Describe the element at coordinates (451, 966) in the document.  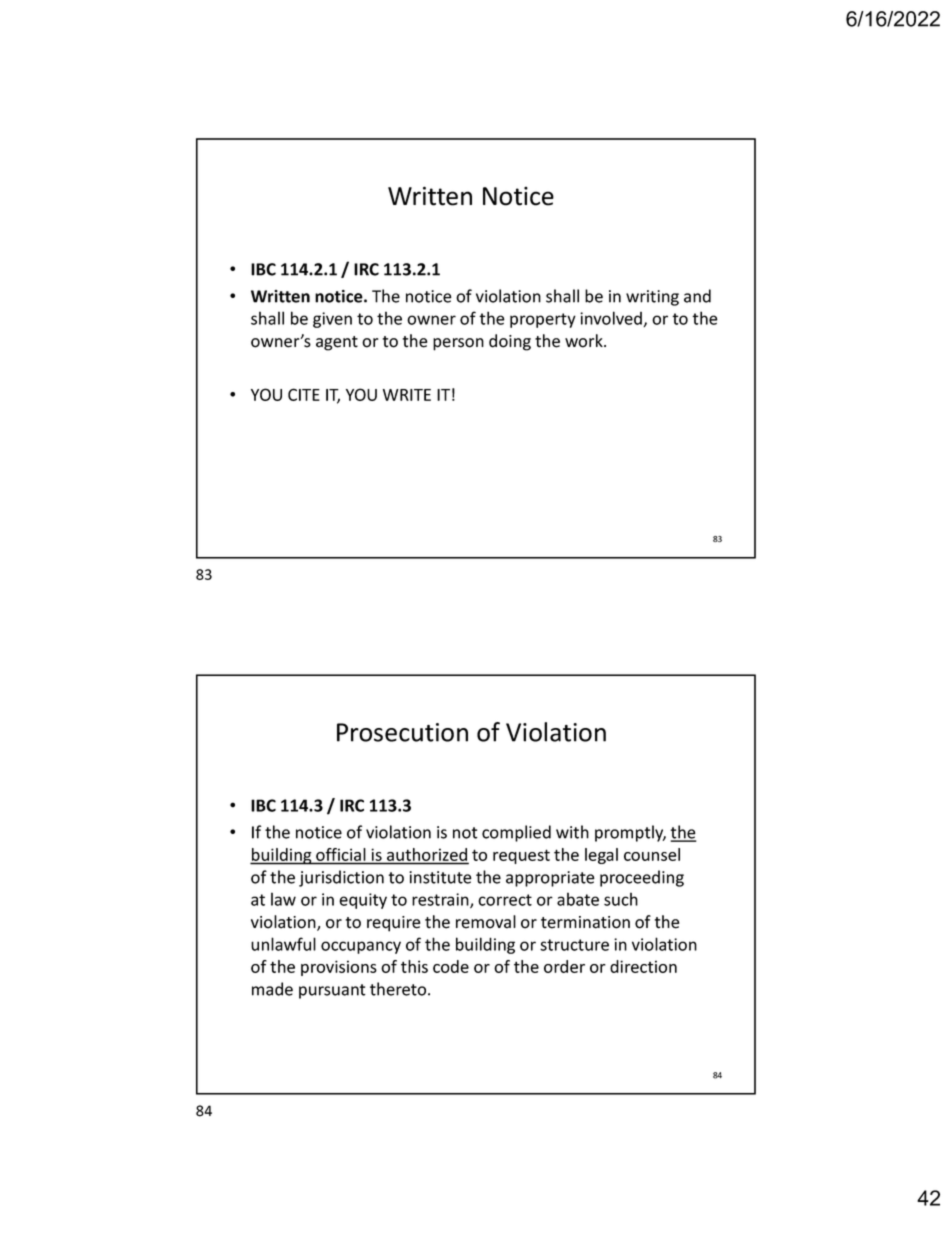
I see `code` at that location.
